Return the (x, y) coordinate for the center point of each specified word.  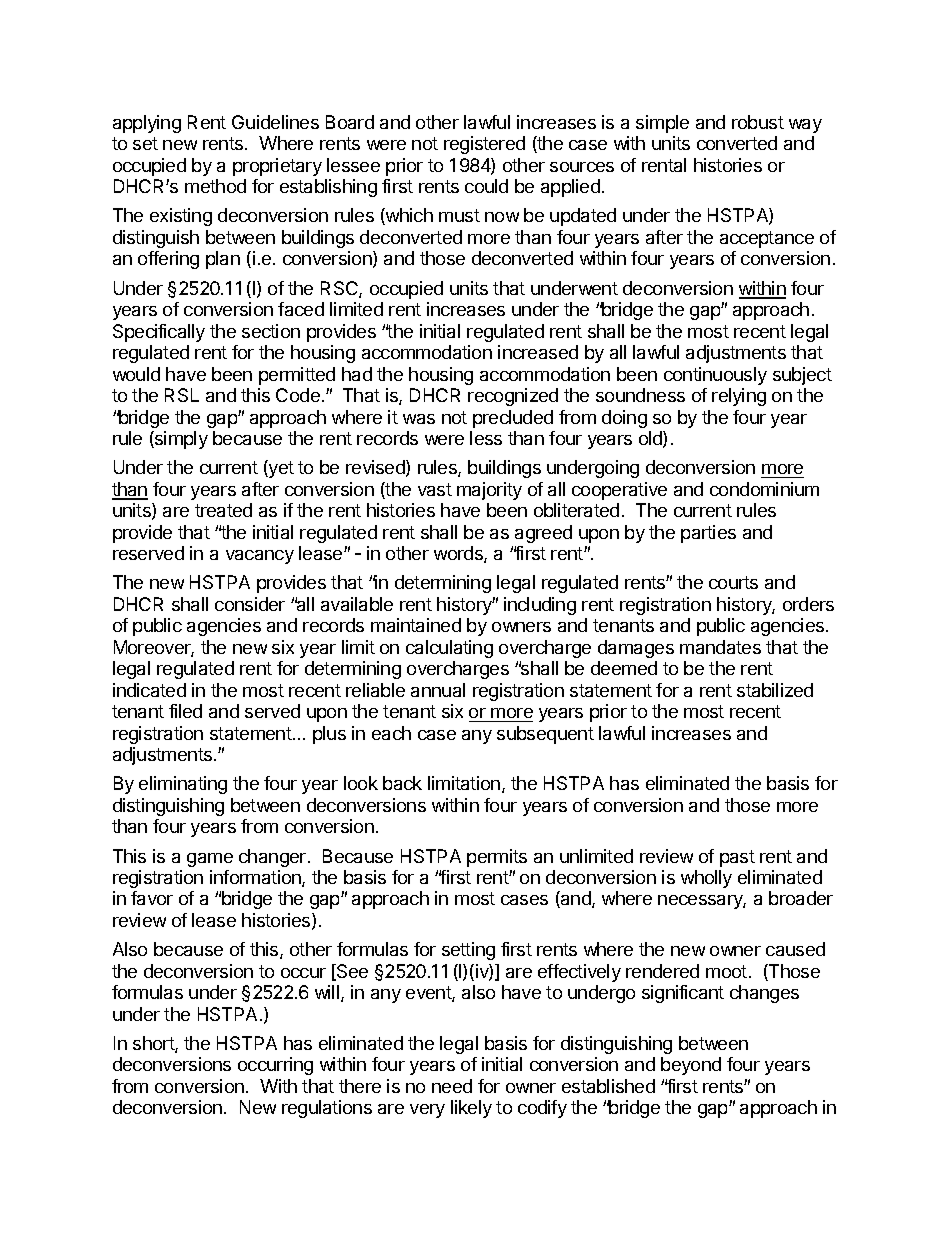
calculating (449, 649)
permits (497, 858)
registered (484, 145)
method (215, 186)
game (210, 860)
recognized (513, 397)
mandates (720, 647)
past (737, 858)
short (154, 1044)
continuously (715, 376)
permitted (297, 376)
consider (250, 604)
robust (758, 122)
